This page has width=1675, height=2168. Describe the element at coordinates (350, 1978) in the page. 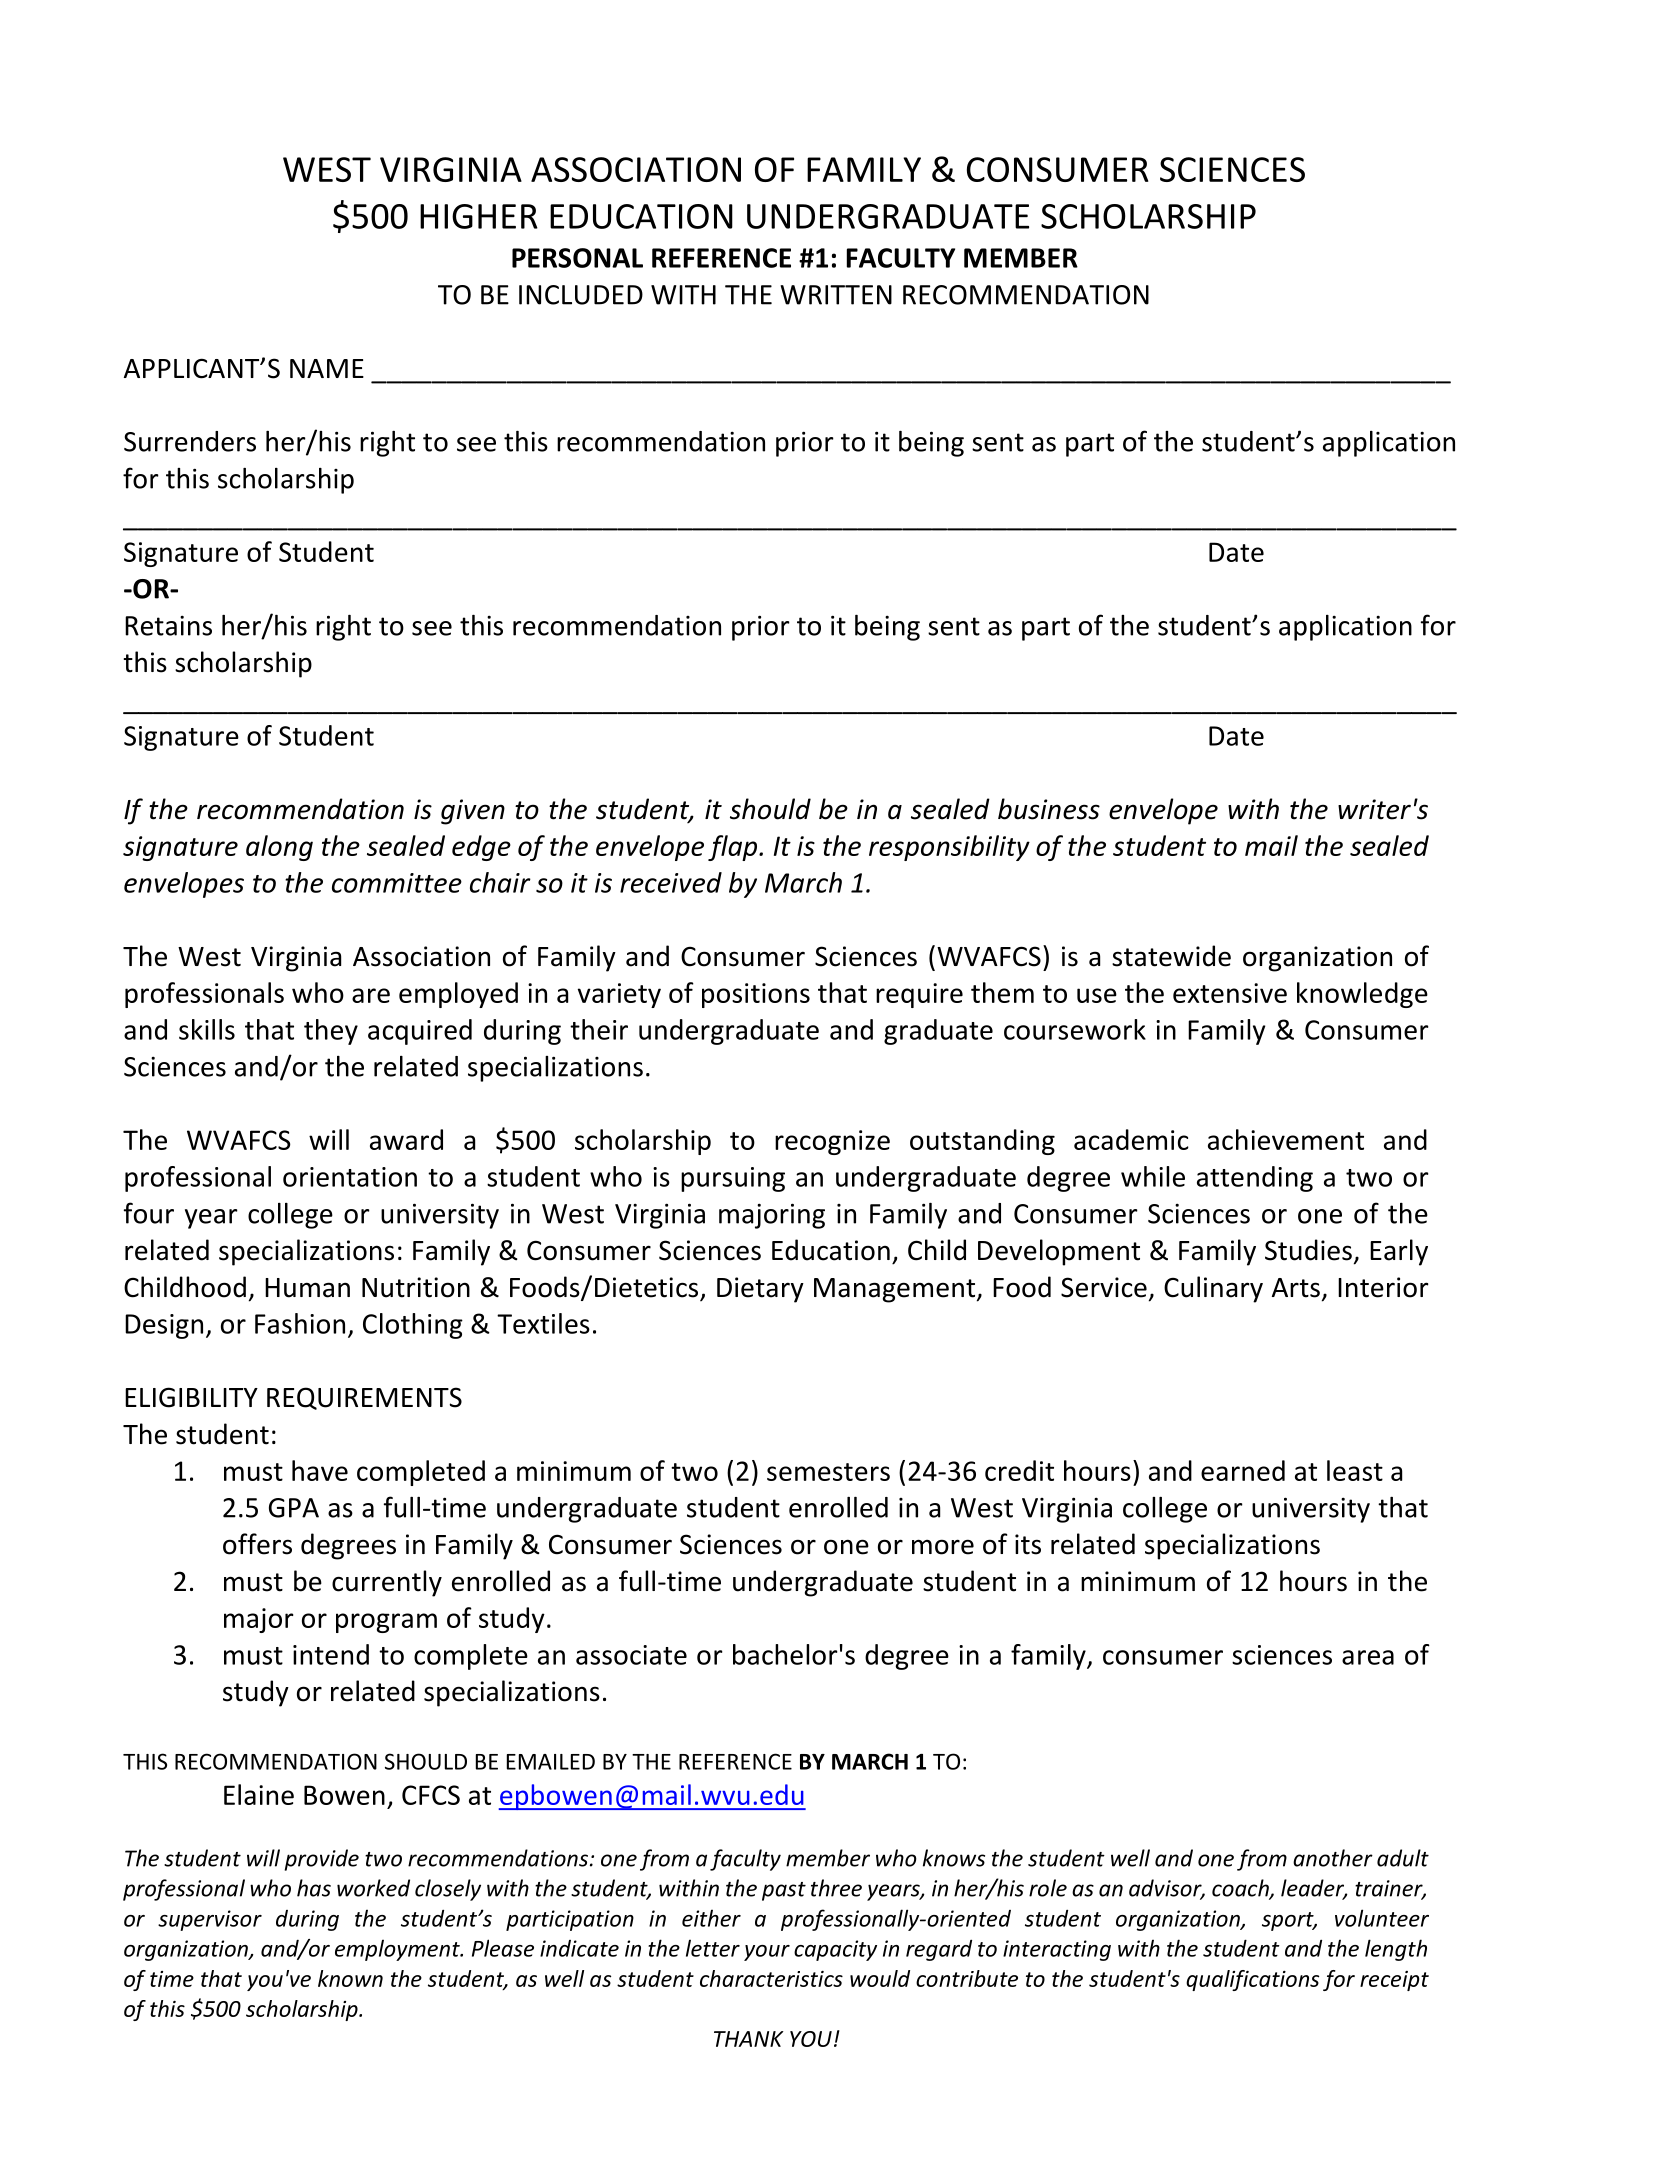

I see `known` at that location.
